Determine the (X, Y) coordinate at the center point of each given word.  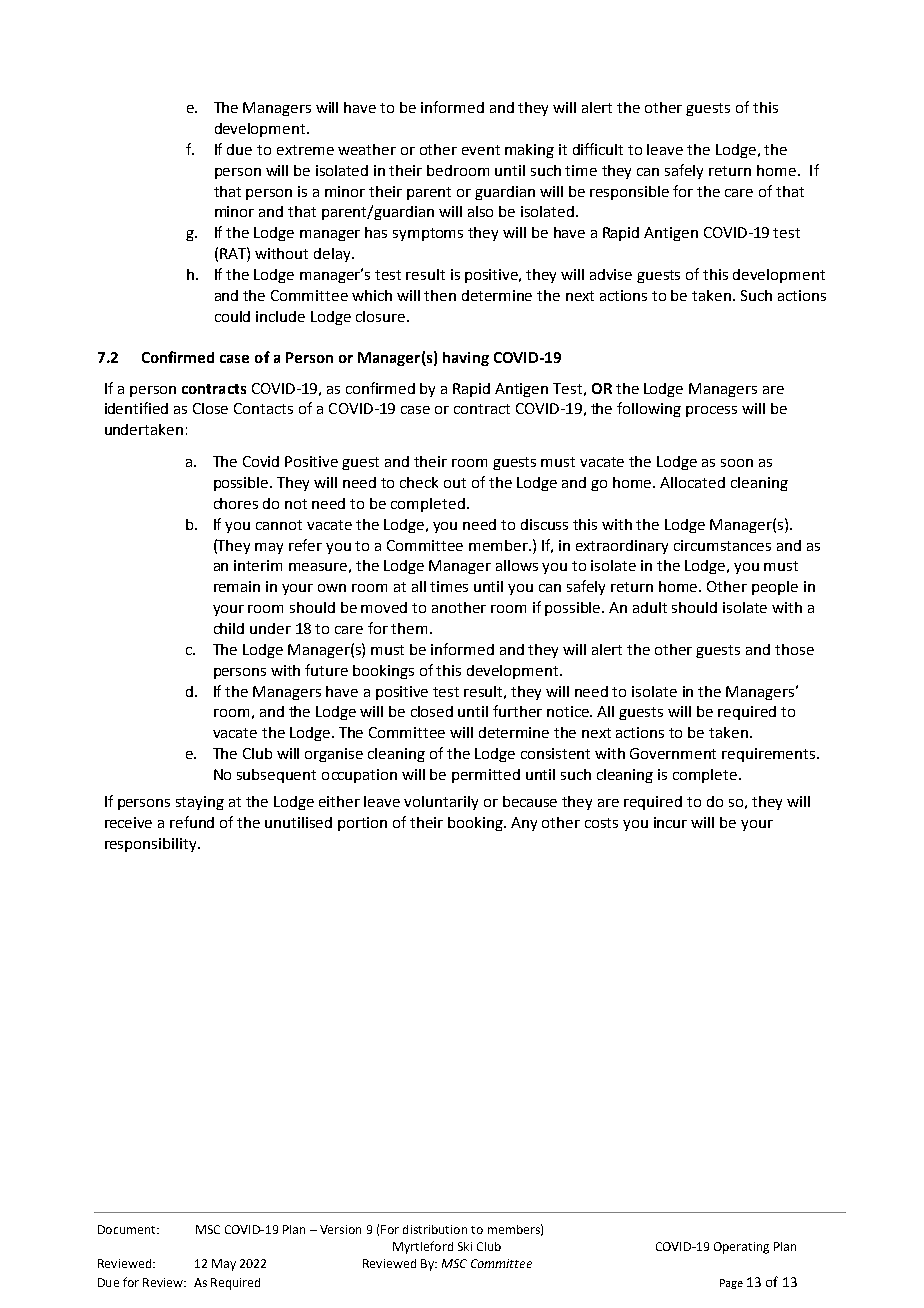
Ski (465, 1246)
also (480, 211)
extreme (305, 150)
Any (524, 824)
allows (517, 565)
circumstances (722, 545)
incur (670, 822)
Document (128, 1229)
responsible (629, 193)
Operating (741, 1248)
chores (236, 503)
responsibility (152, 845)
